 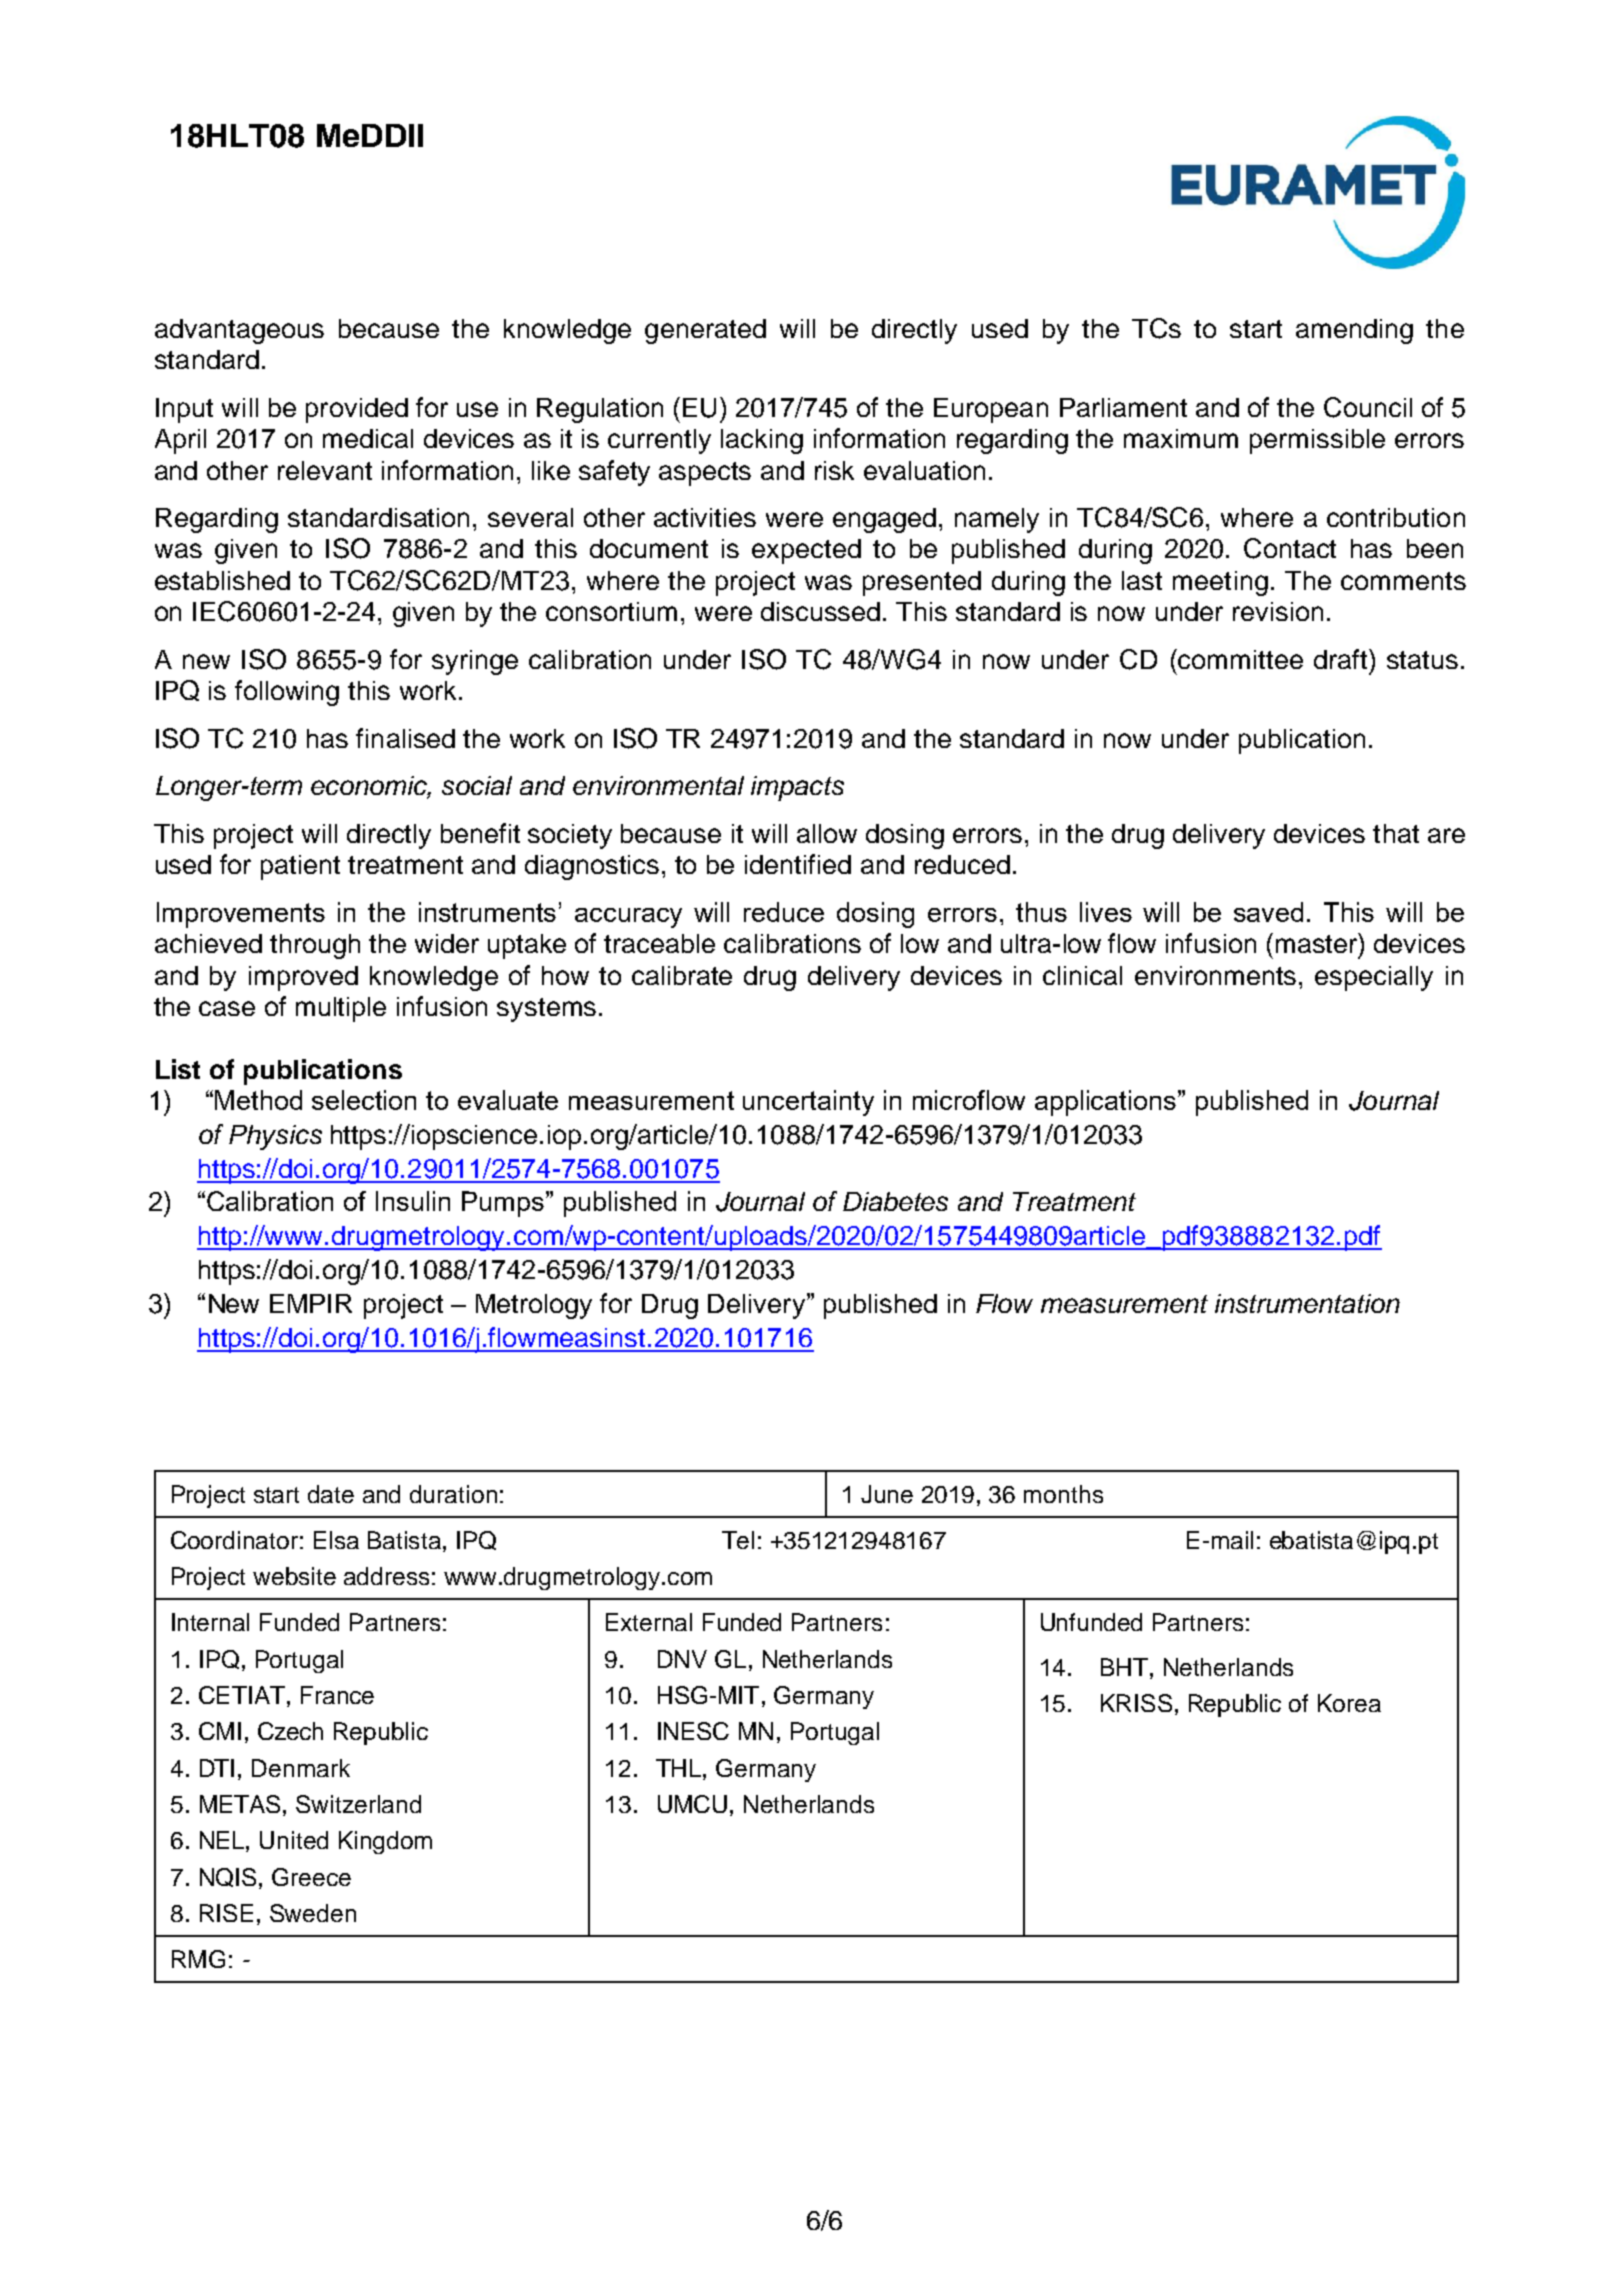 I want to click on External, so click(x=649, y=1622).
